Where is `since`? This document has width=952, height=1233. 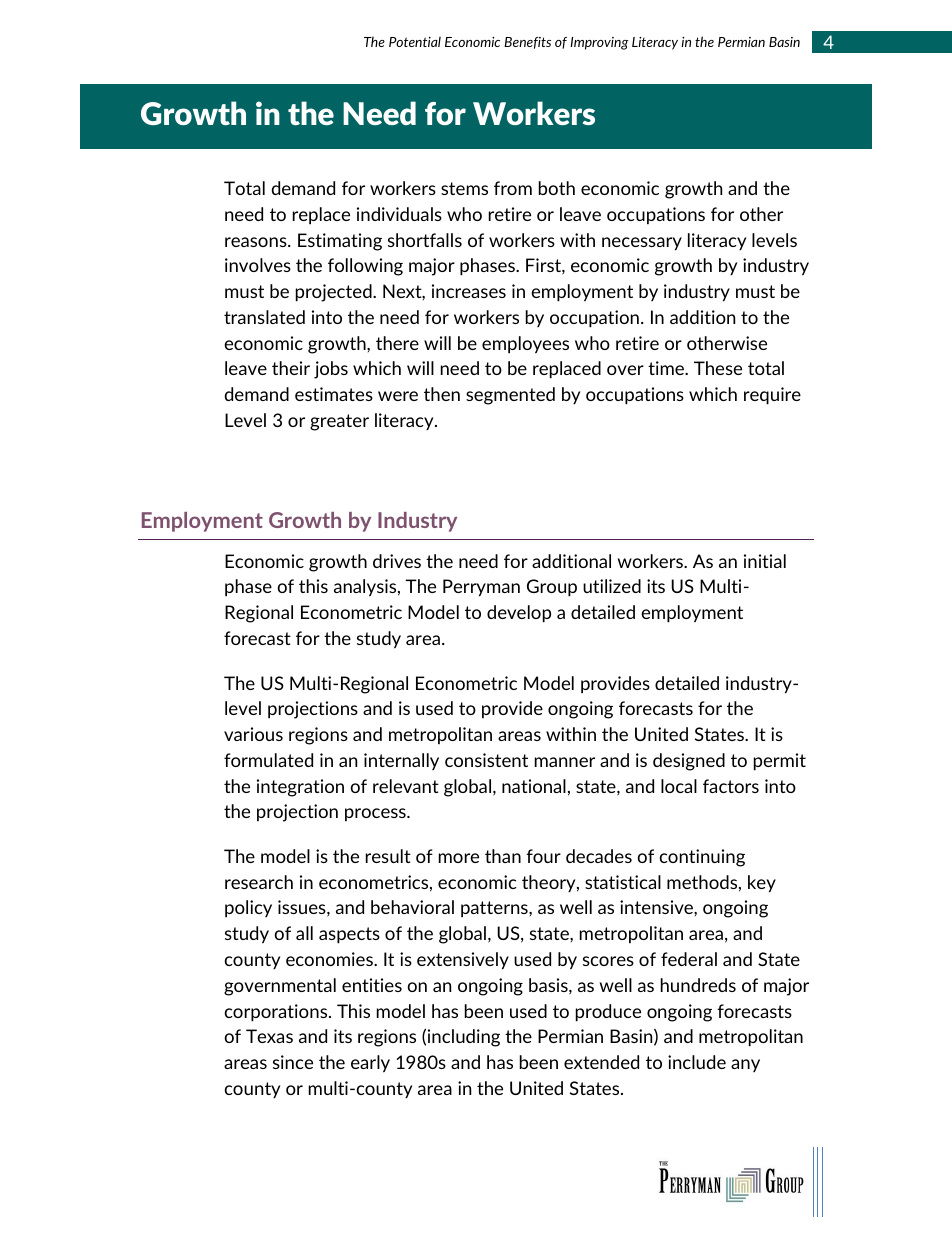 since is located at coordinates (293, 1062).
